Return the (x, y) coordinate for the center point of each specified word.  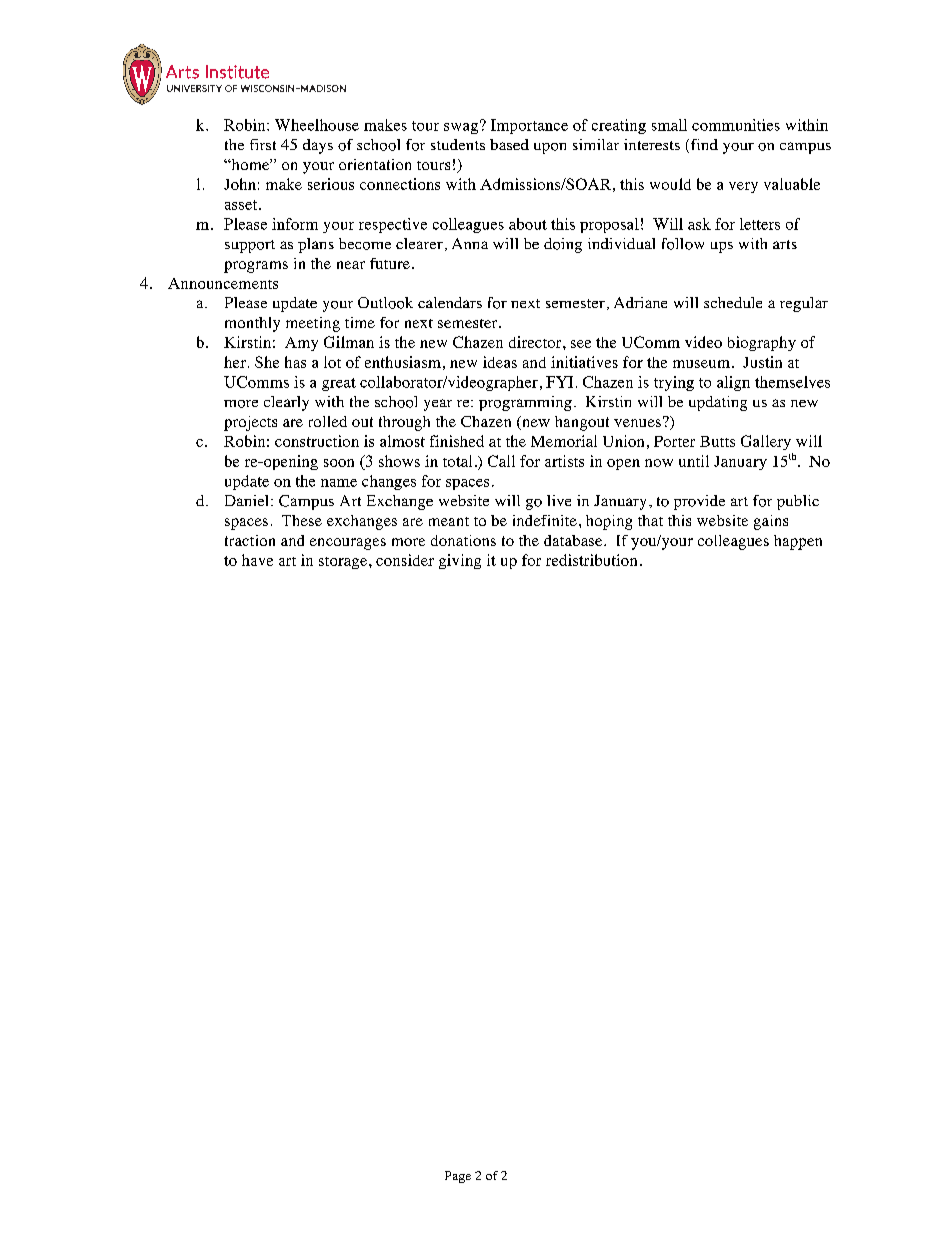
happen (798, 542)
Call (501, 461)
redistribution (591, 560)
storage (343, 563)
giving (460, 561)
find (703, 146)
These (302, 520)
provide (699, 502)
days (318, 146)
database (574, 540)
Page (458, 1177)
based (509, 144)
